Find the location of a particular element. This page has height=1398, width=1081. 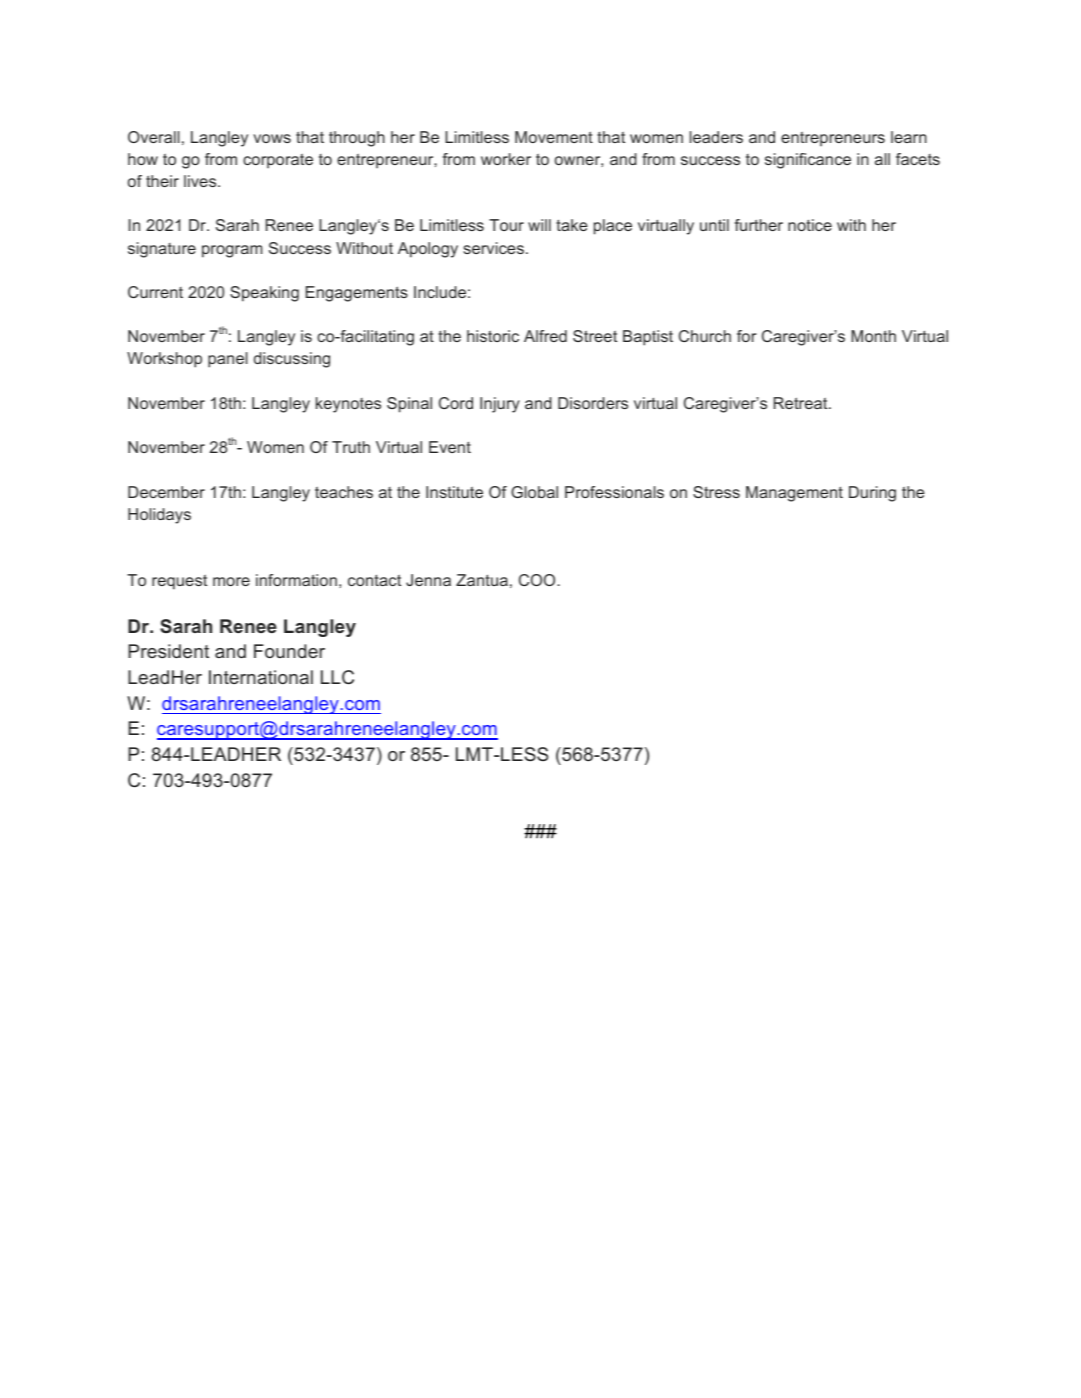

Global is located at coordinates (534, 492).
